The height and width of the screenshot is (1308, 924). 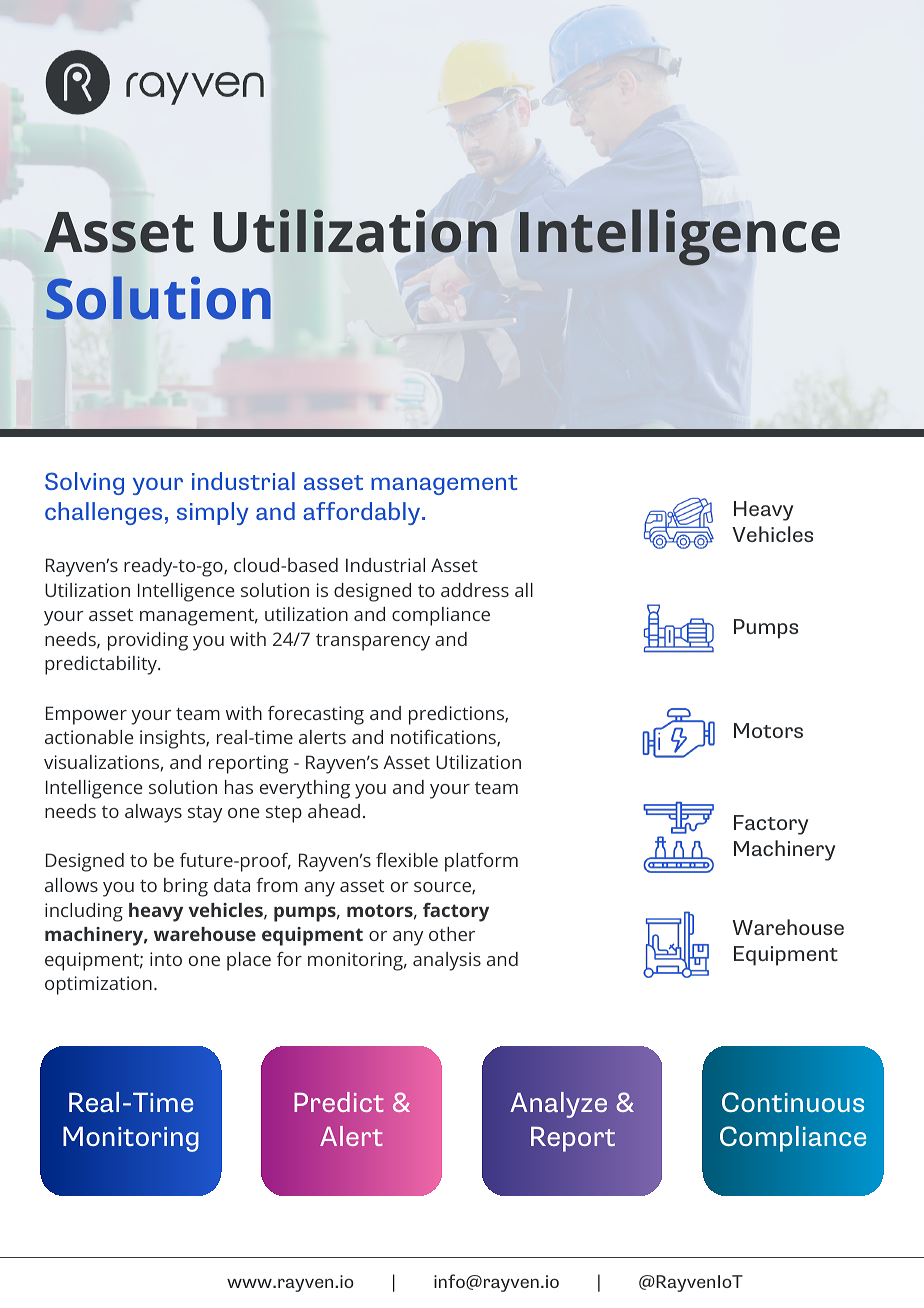 What do you see at coordinates (793, 1102) in the screenshot?
I see `Continuous` at bounding box center [793, 1102].
